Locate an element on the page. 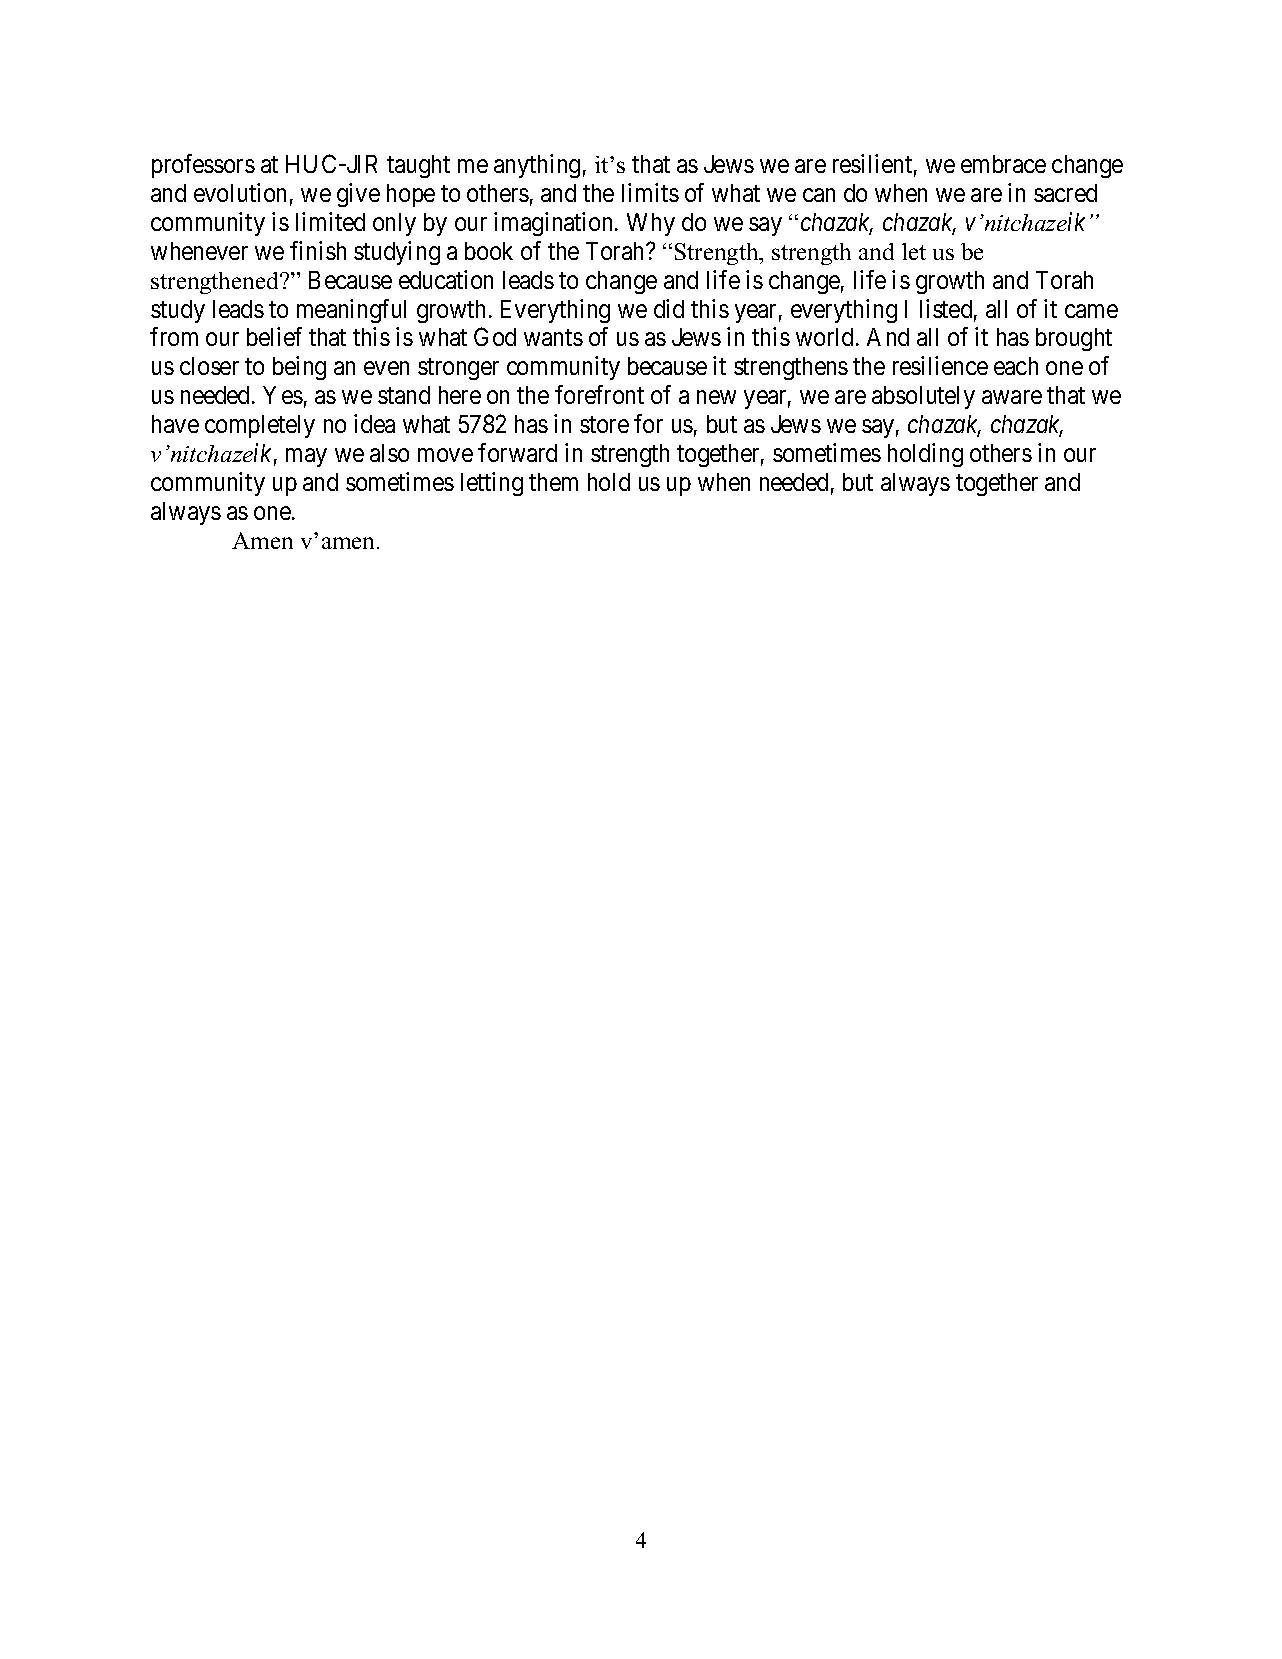 Image resolution: width=1282 pixels, height=1659 pixels. embrace is located at coordinates (1003, 164).
